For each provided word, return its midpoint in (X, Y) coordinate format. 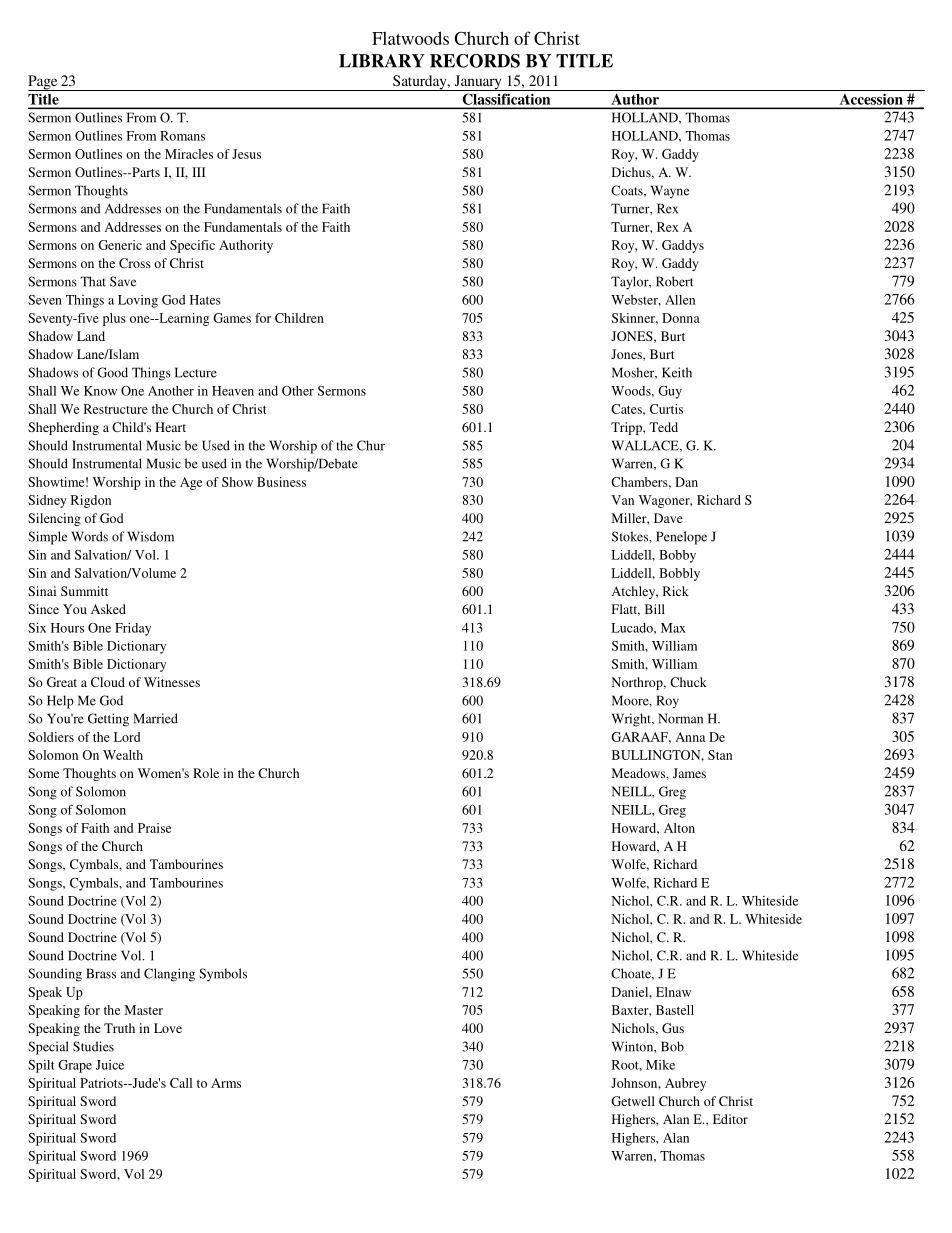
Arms (226, 1083)
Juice (110, 1065)
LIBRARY (382, 61)
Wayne (670, 192)
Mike (660, 1065)
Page (44, 83)
